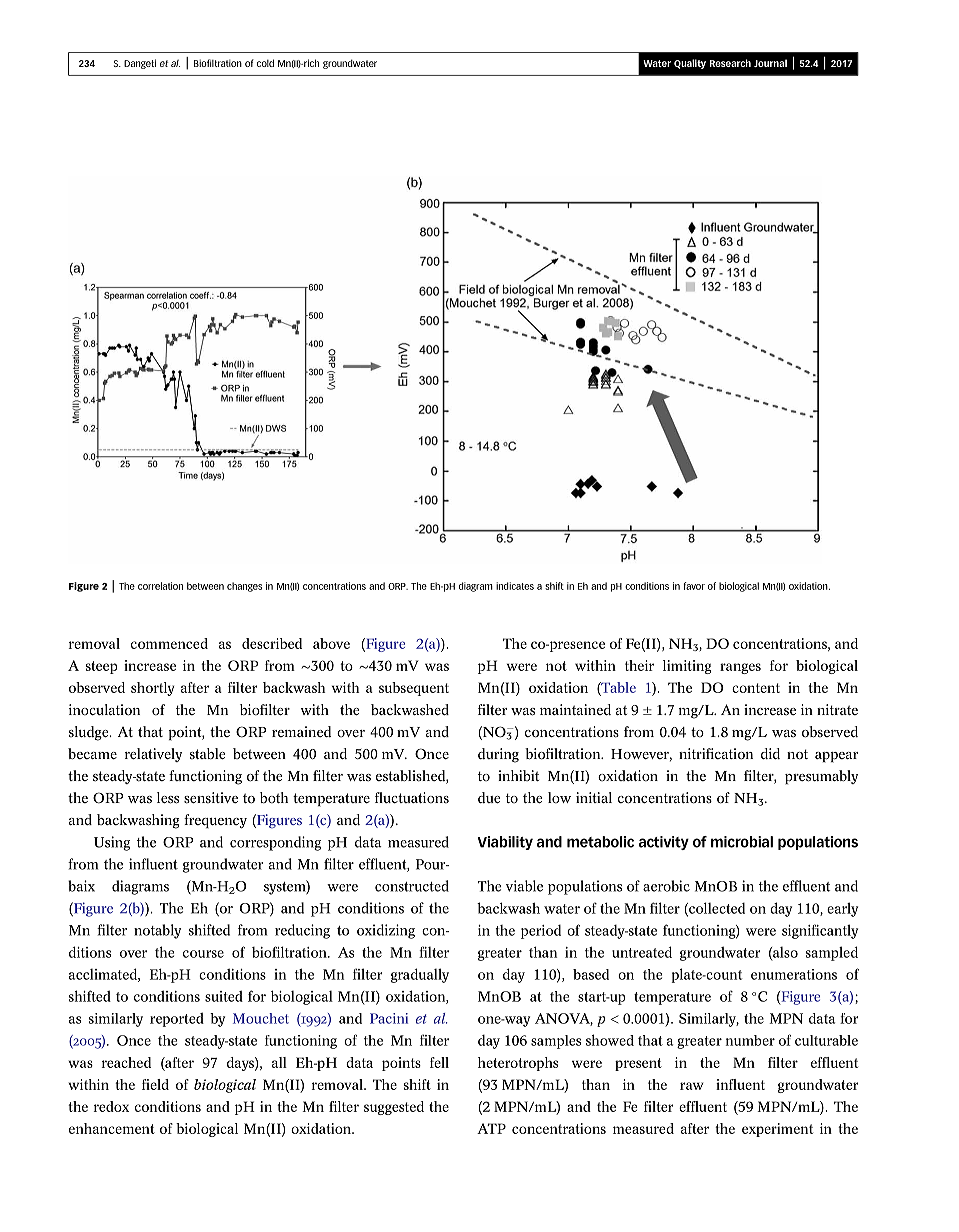 This image has width=959, height=1232. Describe the element at coordinates (742, 842) in the image. I see `microbial` at that location.
